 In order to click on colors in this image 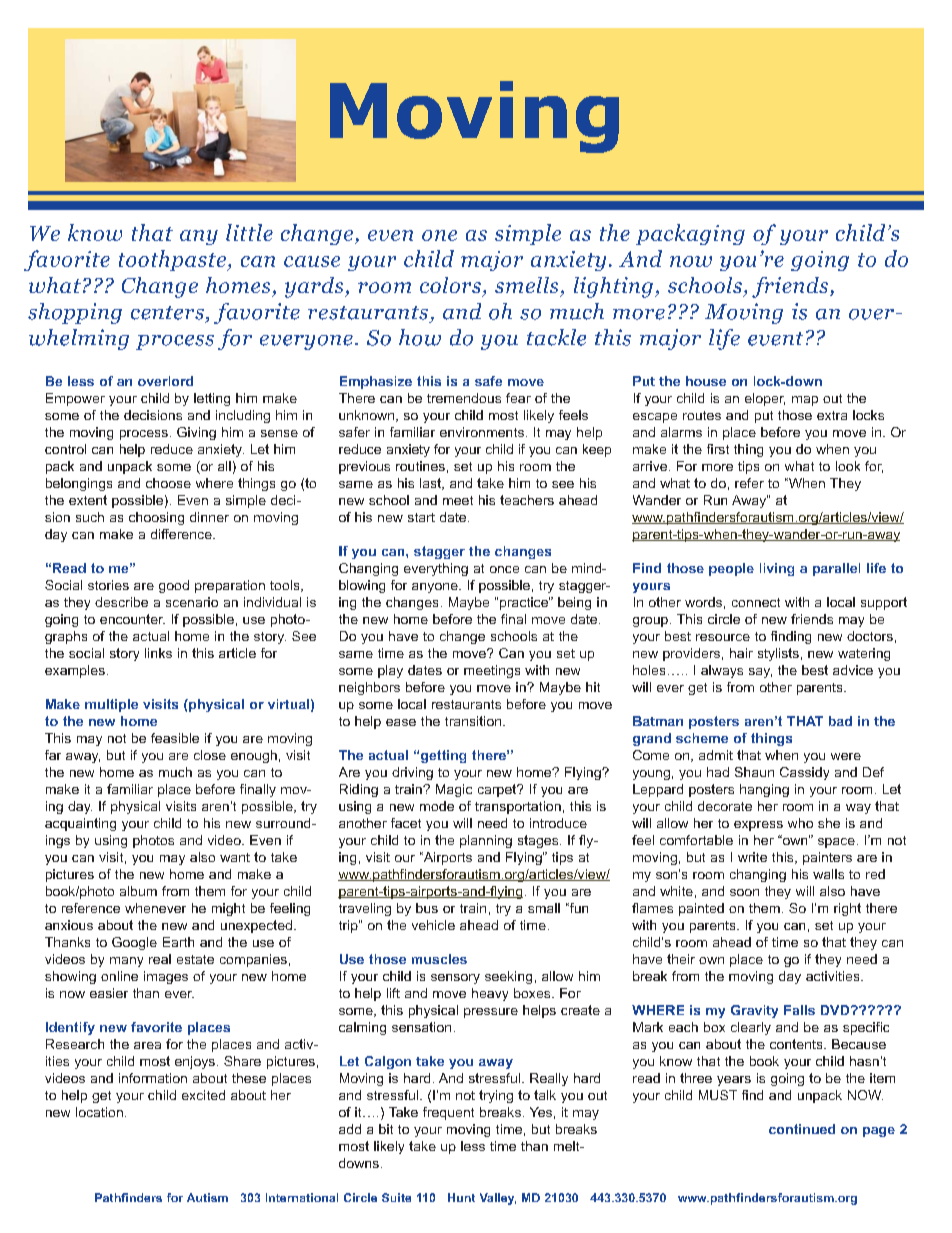, I will do `click(450, 285)`.
